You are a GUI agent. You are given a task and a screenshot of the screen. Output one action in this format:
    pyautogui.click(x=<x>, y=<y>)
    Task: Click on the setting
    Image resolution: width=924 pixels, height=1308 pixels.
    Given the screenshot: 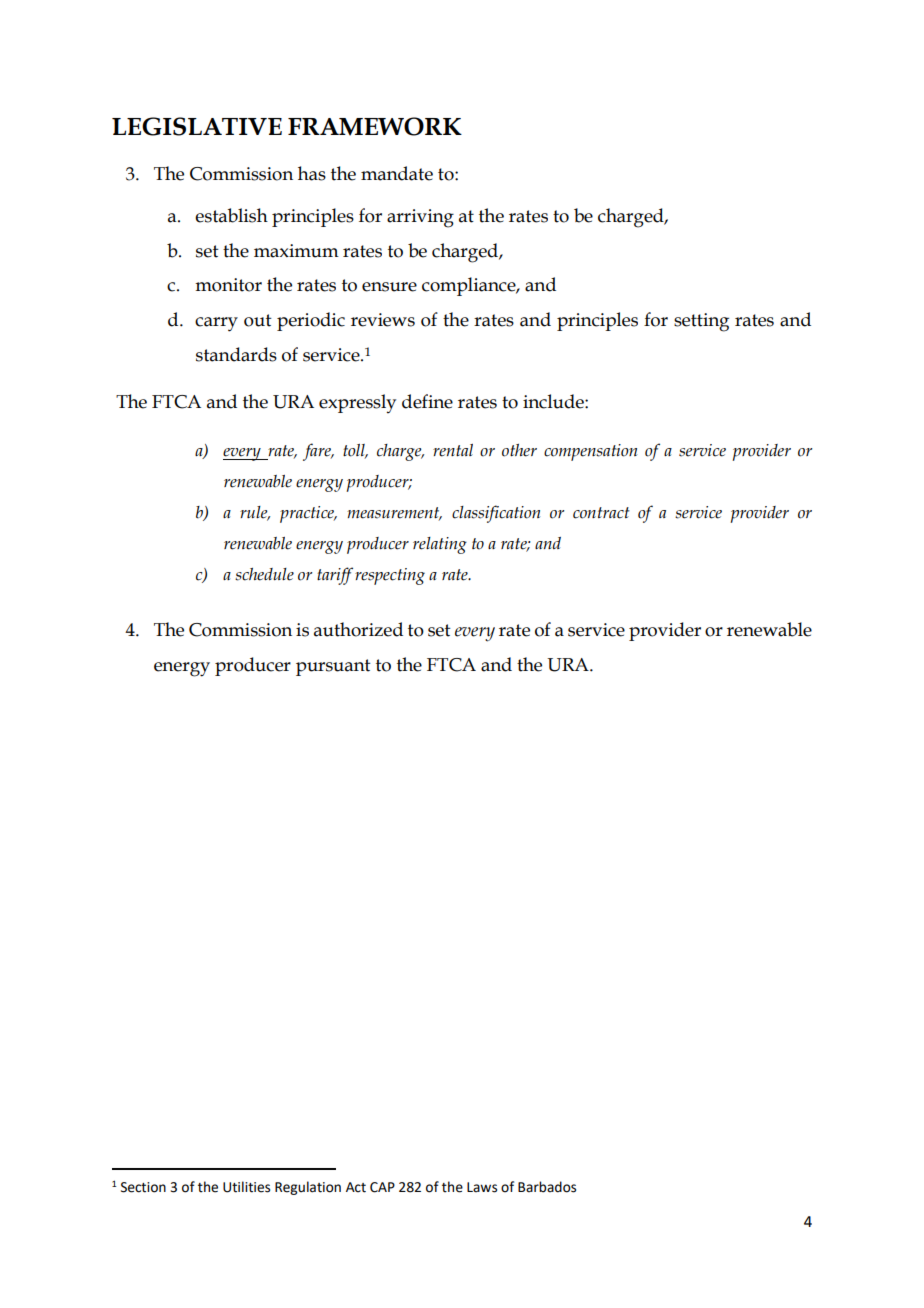 What is the action you would take?
    pyautogui.click(x=701, y=322)
